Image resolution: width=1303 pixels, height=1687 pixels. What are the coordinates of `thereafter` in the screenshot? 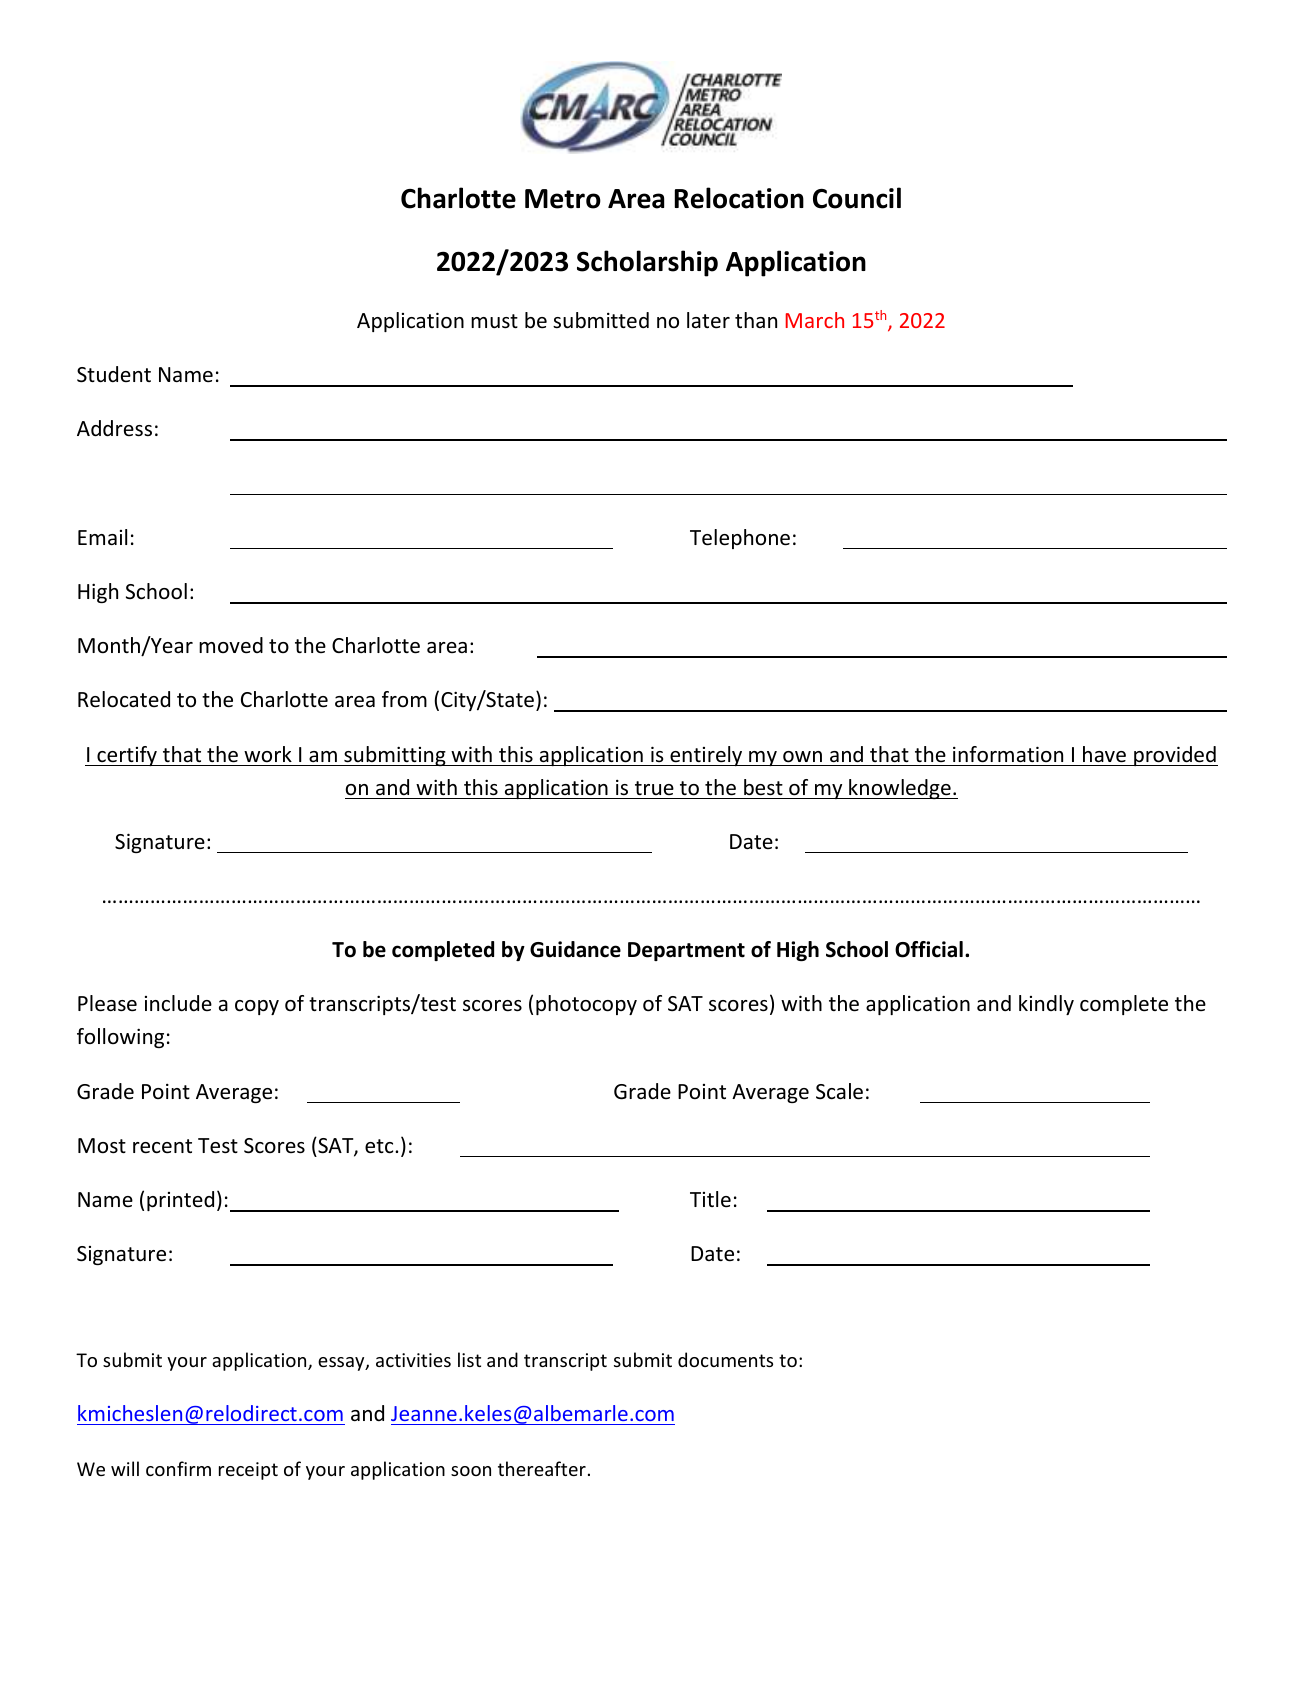 It's located at (542, 1468).
